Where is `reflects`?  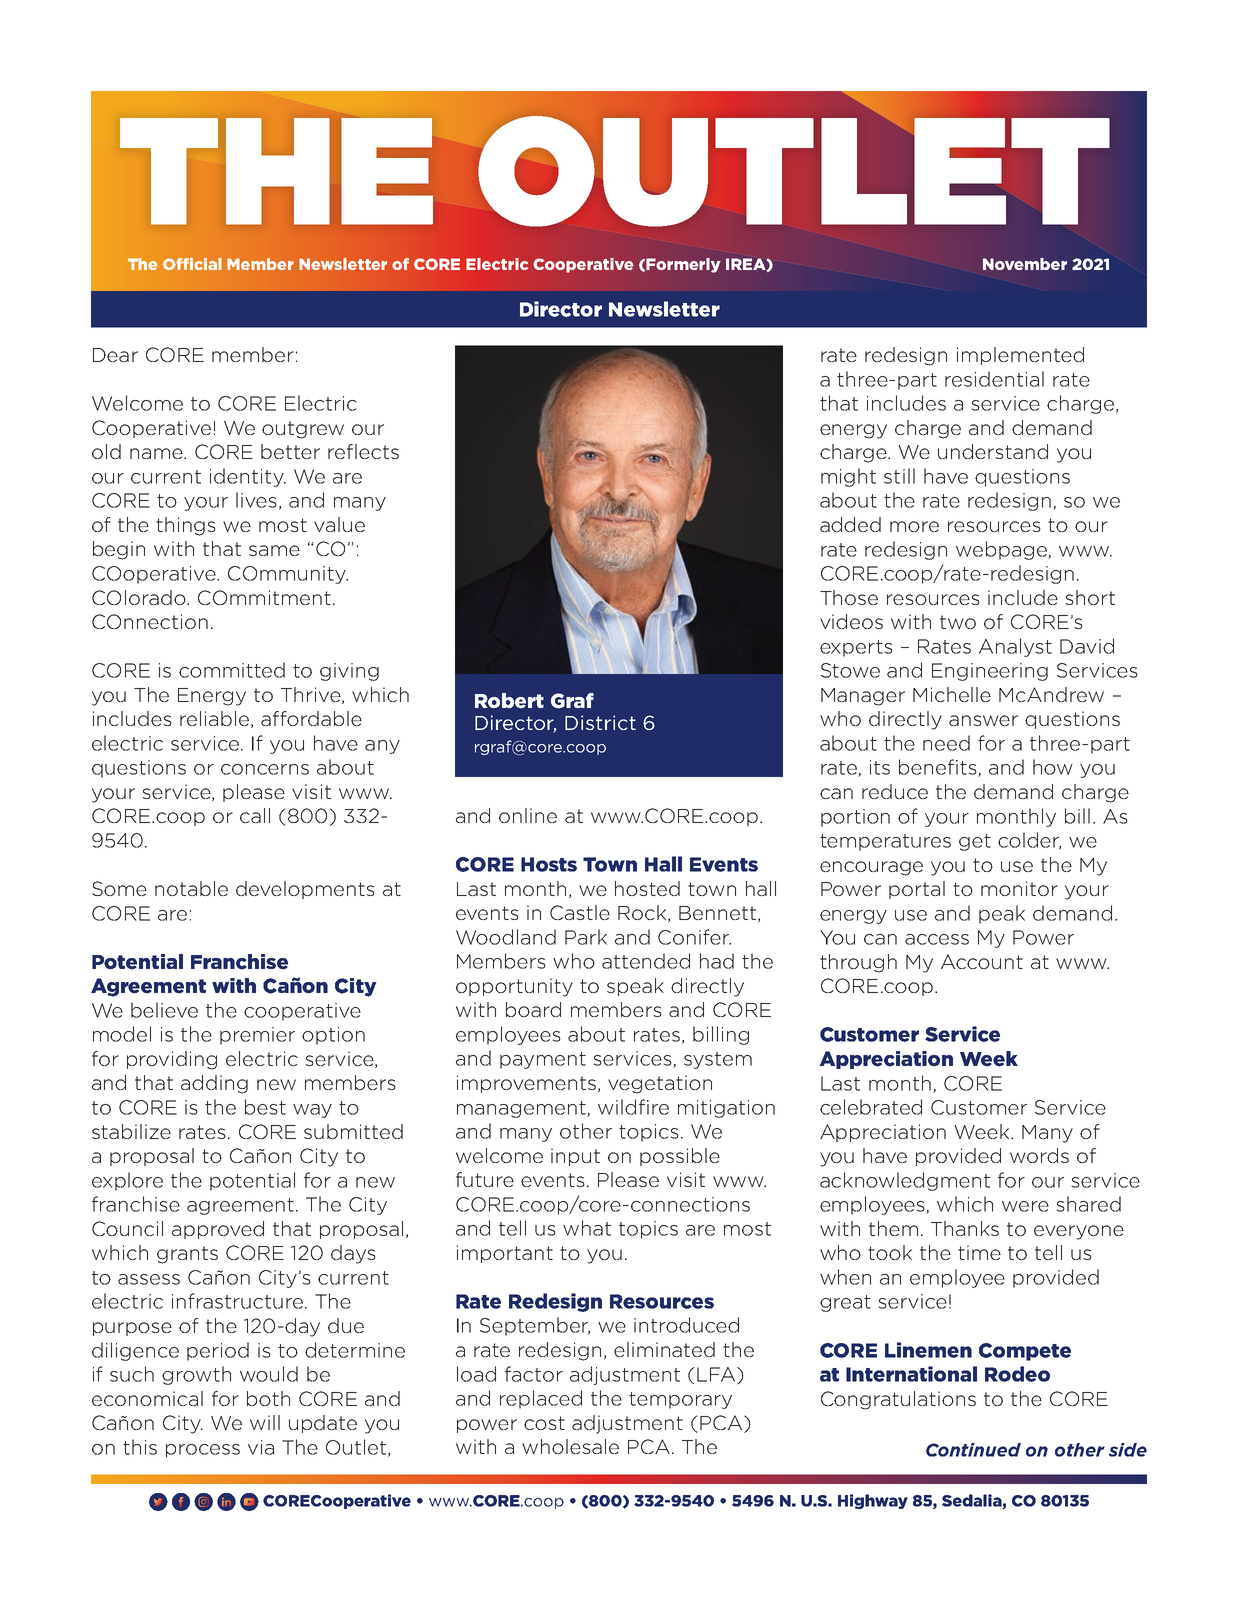
reflects is located at coordinates (363, 451).
